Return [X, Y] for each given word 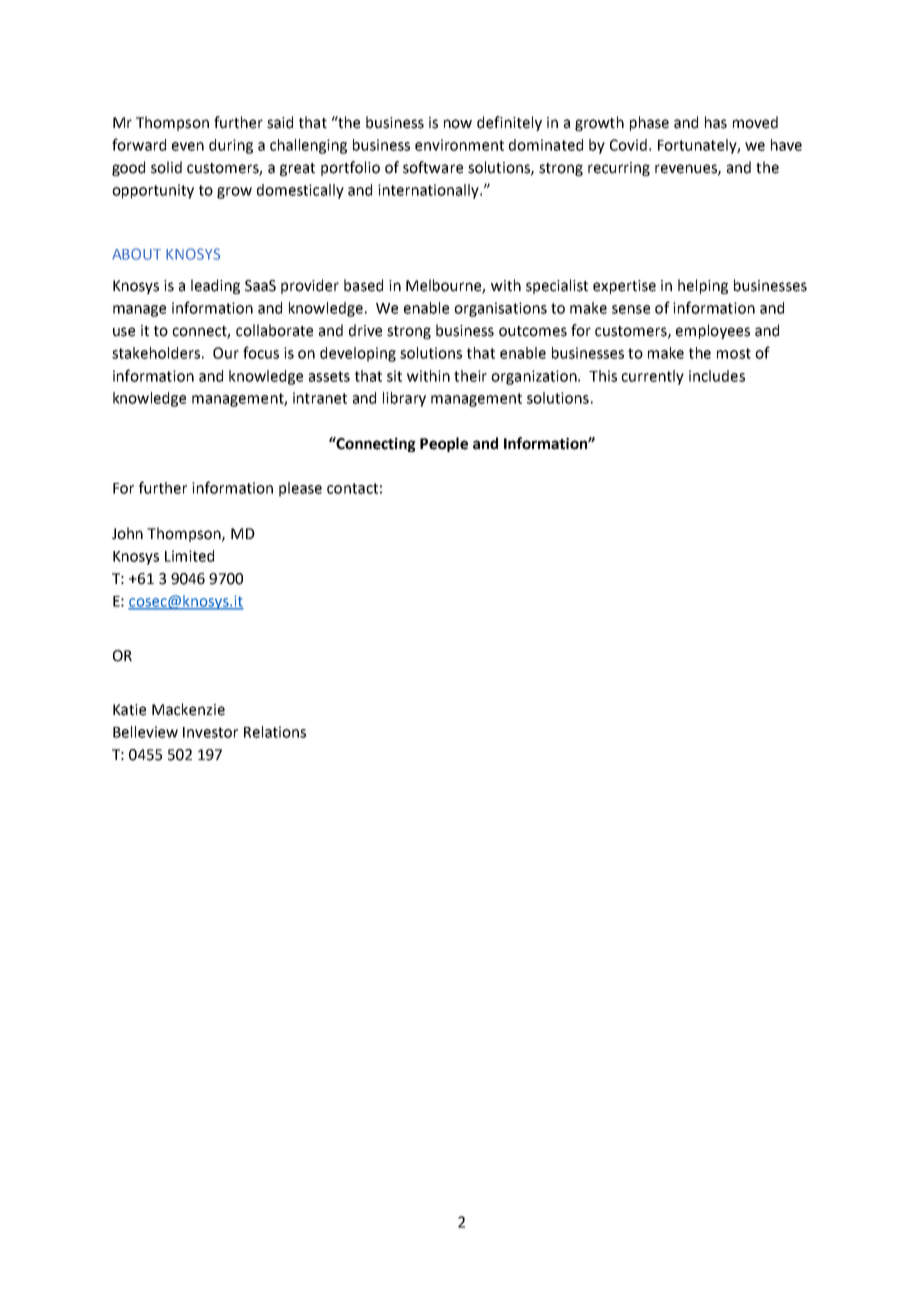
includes [717, 376]
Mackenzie [188, 709]
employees [713, 331]
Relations [275, 732]
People [444, 444]
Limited [189, 556]
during [231, 146]
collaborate [274, 330]
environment [459, 145]
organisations [500, 309]
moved [755, 122]
